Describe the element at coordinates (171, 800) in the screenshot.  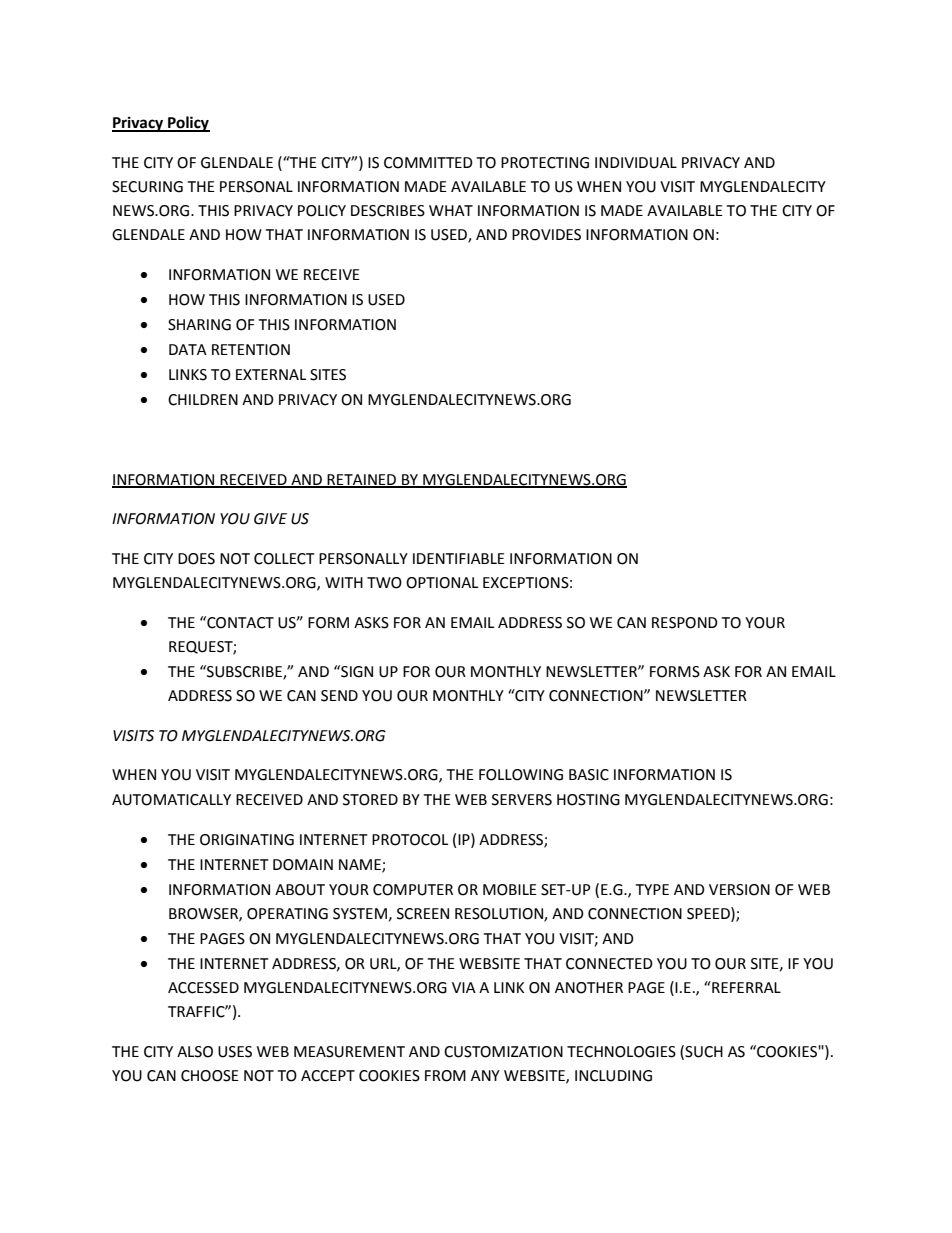
I see `AUTOMATICALLY` at that location.
